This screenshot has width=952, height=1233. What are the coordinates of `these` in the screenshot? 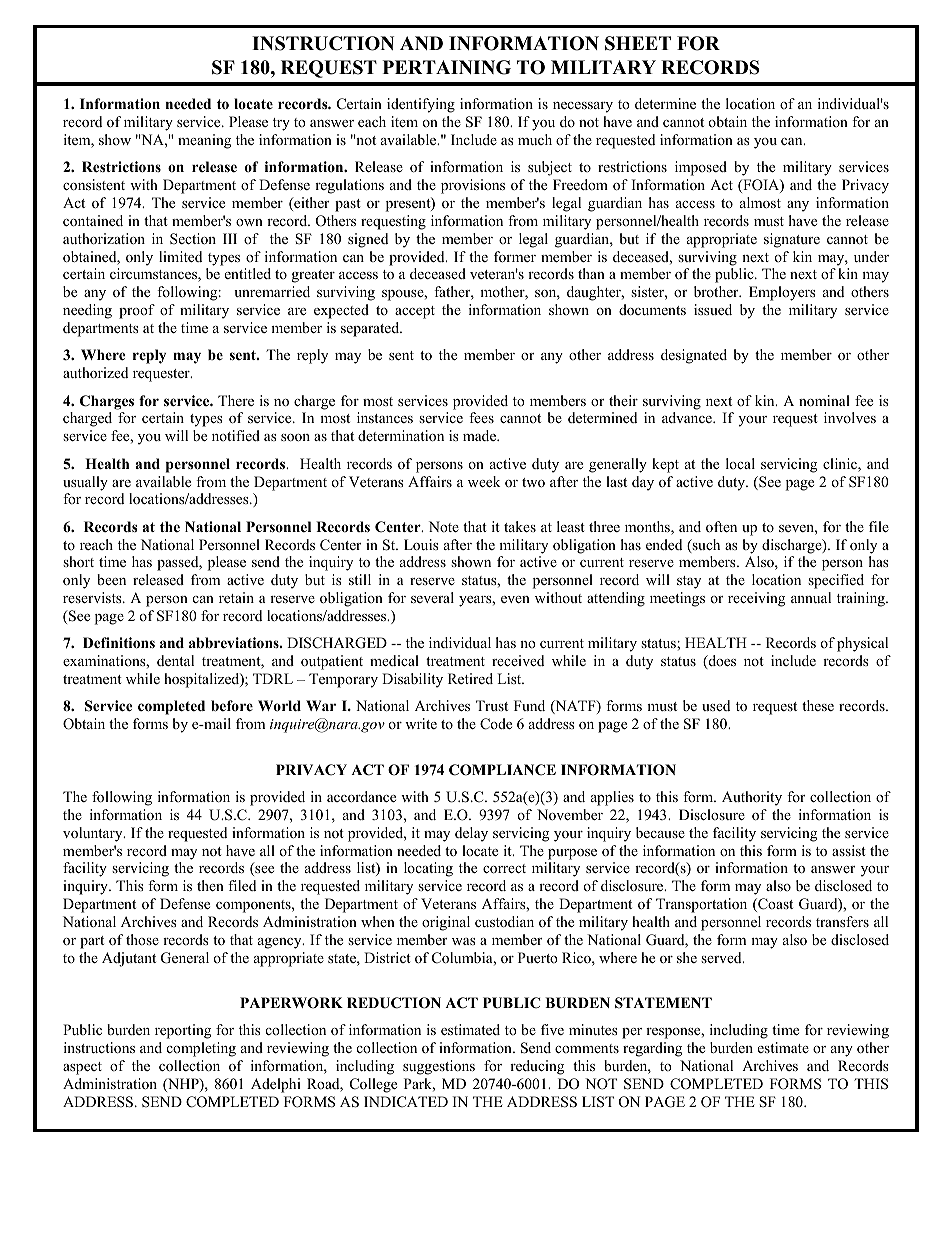 It's located at (818, 705).
